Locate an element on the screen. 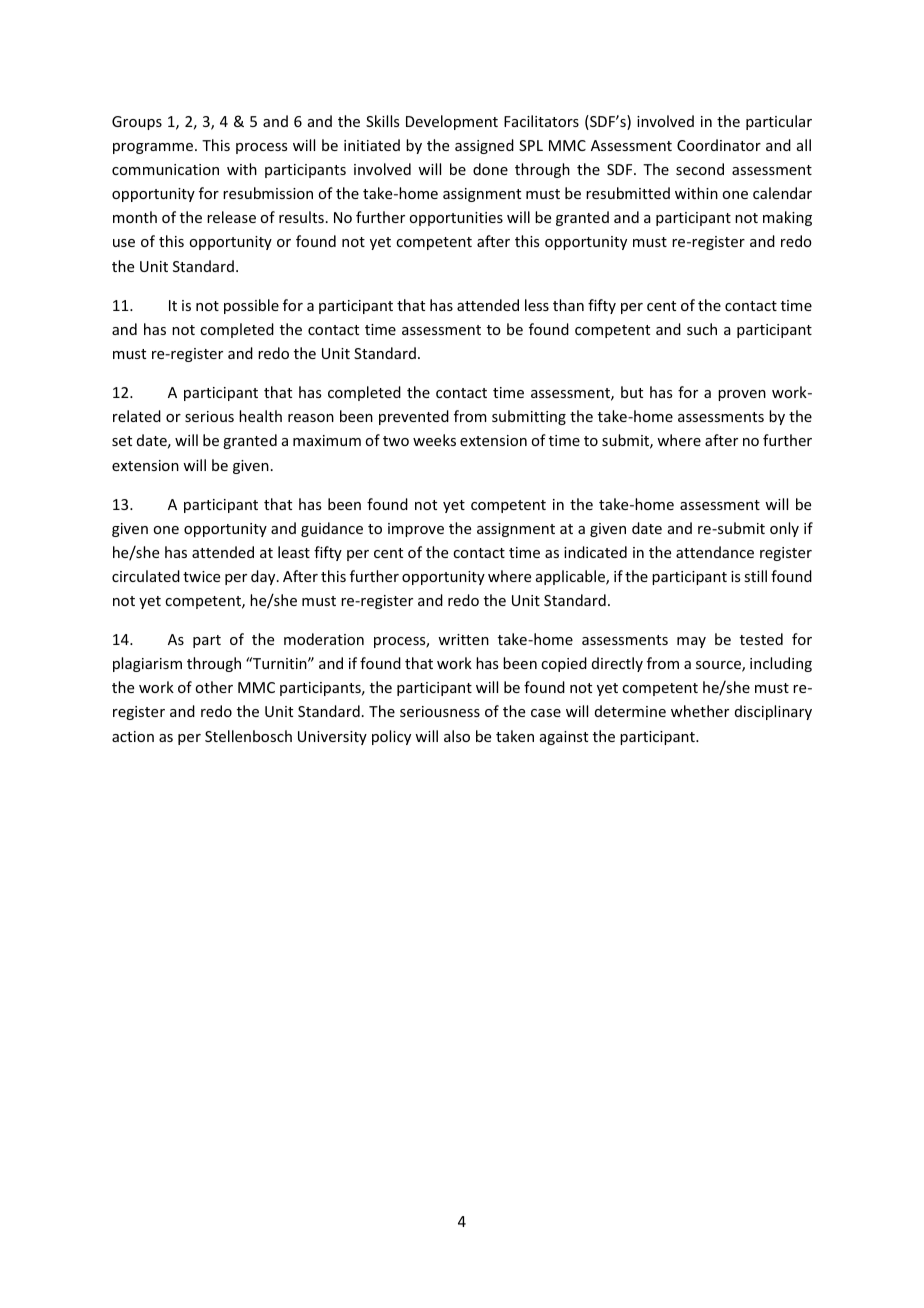 The width and height of the screenshot is (924, 1308). health is located at coordinates (260, 416).
